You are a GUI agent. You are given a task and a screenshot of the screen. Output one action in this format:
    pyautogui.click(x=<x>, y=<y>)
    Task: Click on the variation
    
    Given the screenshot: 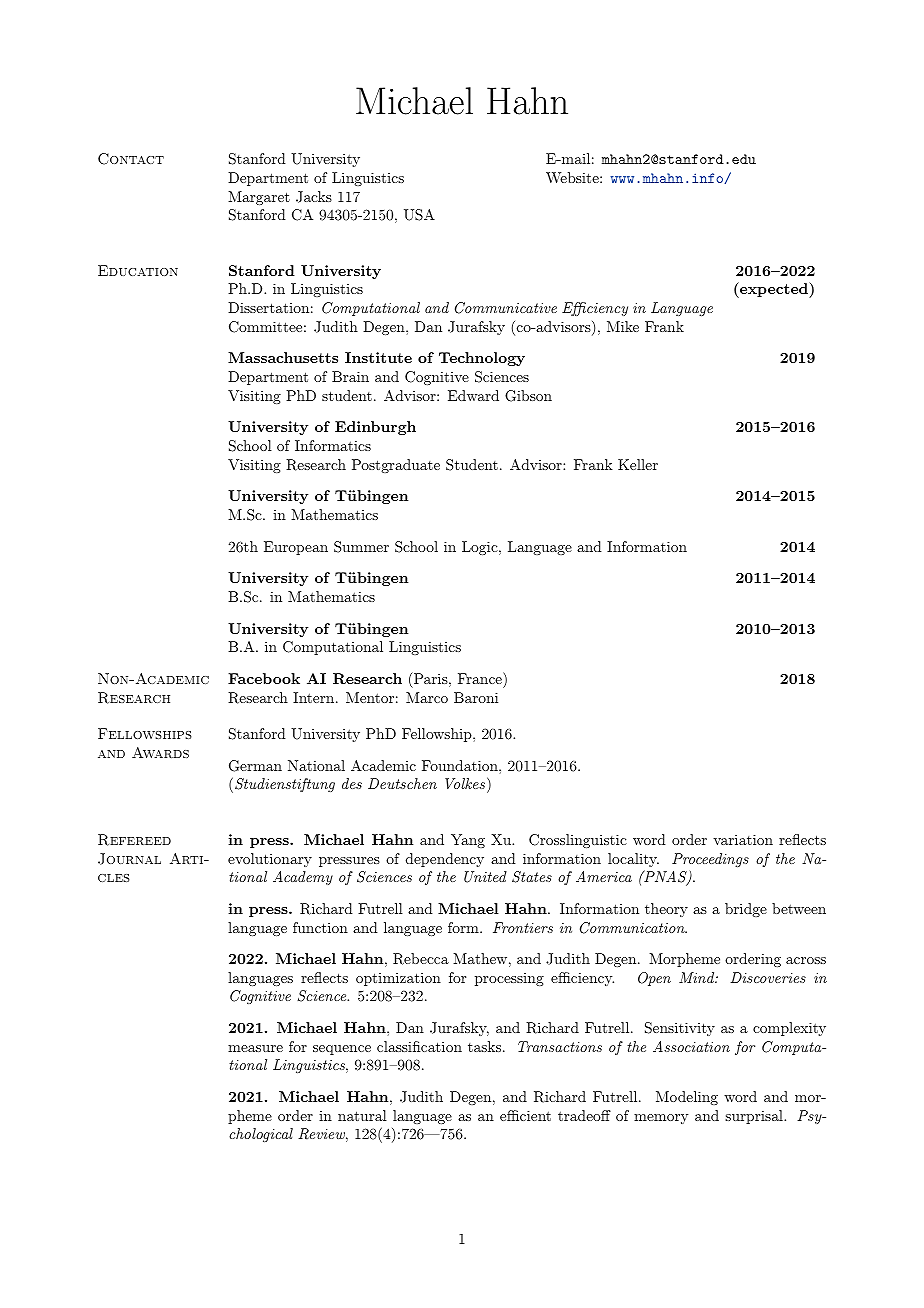 What is the action you would take?
    pyautogui.click(x=743, y=839)
